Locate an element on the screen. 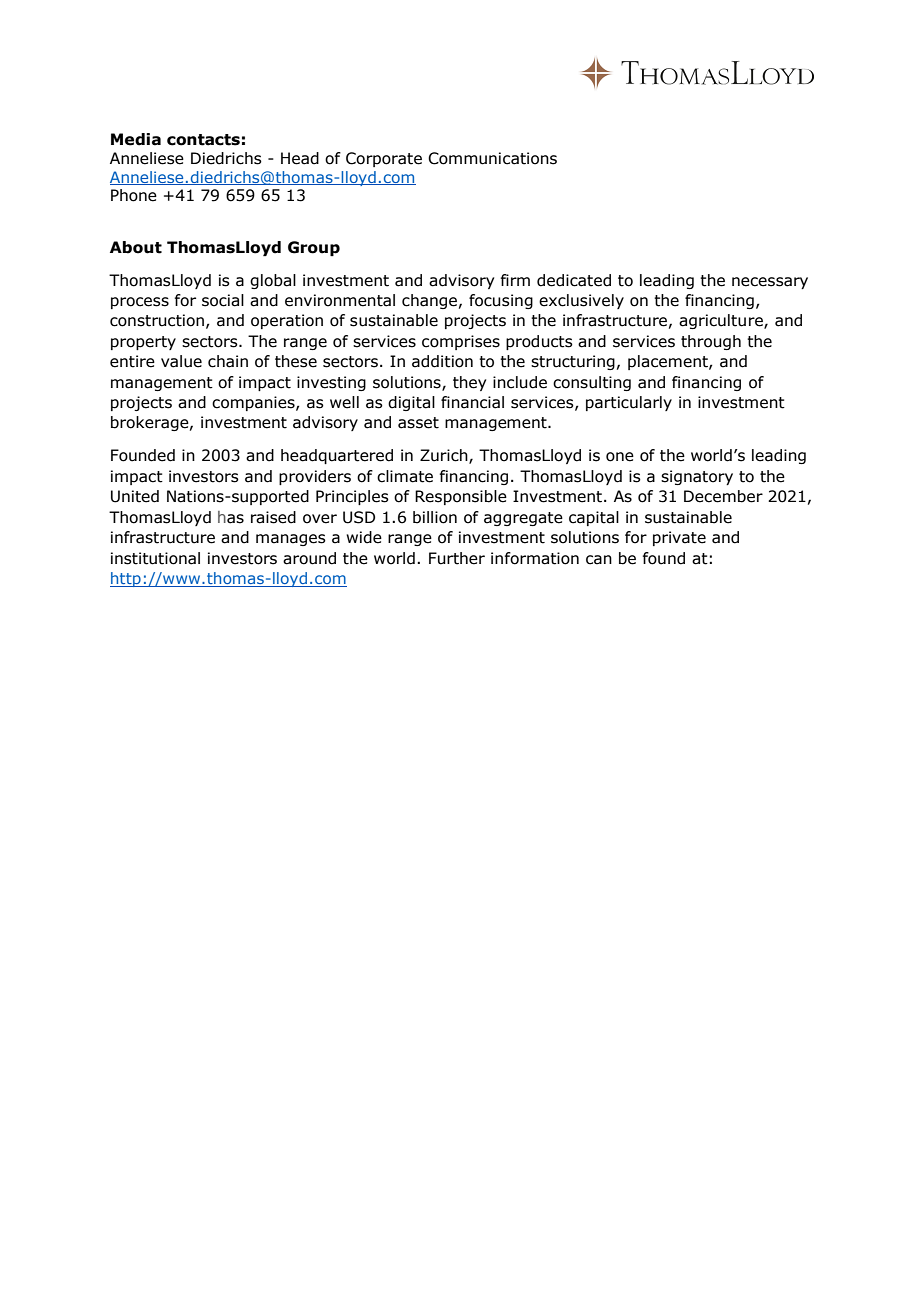 The width and height of the screenshot is (924, 1308). necessary is located at coordinates (770, 283).
